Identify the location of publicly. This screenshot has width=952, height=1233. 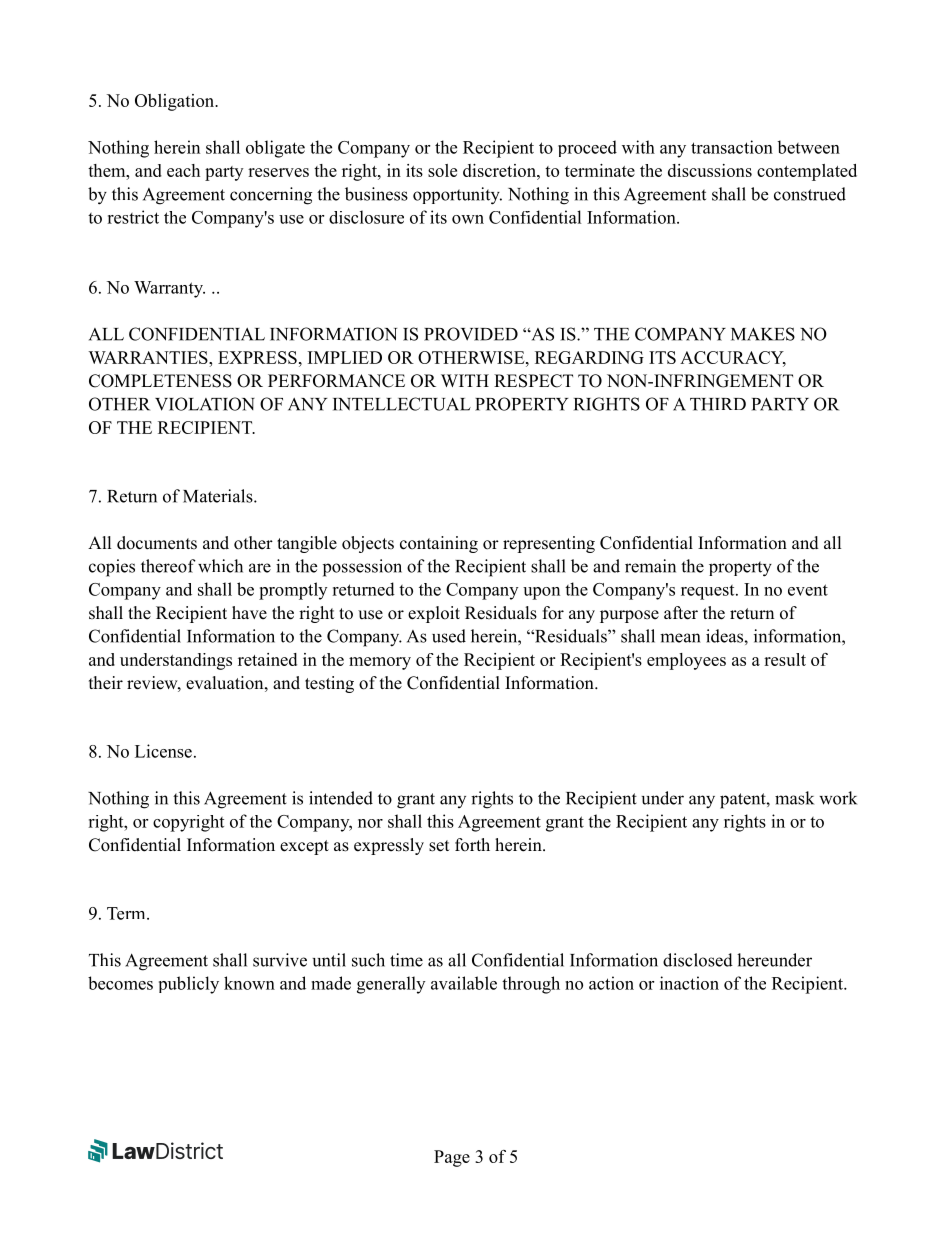
(189, 985).
